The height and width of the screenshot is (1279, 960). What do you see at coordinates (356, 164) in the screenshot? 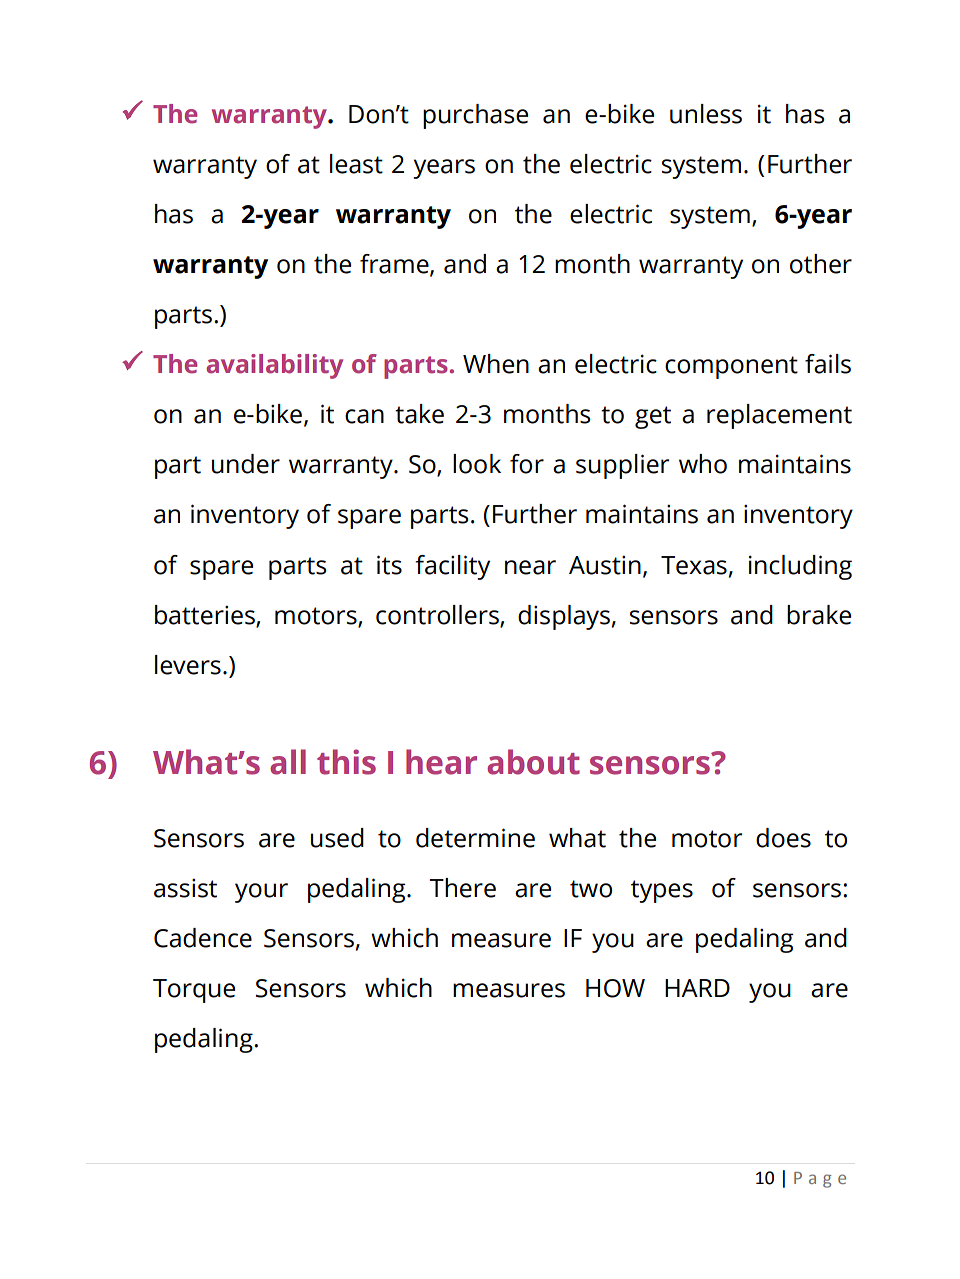
I see `least` at bounding box center [356, 164].
